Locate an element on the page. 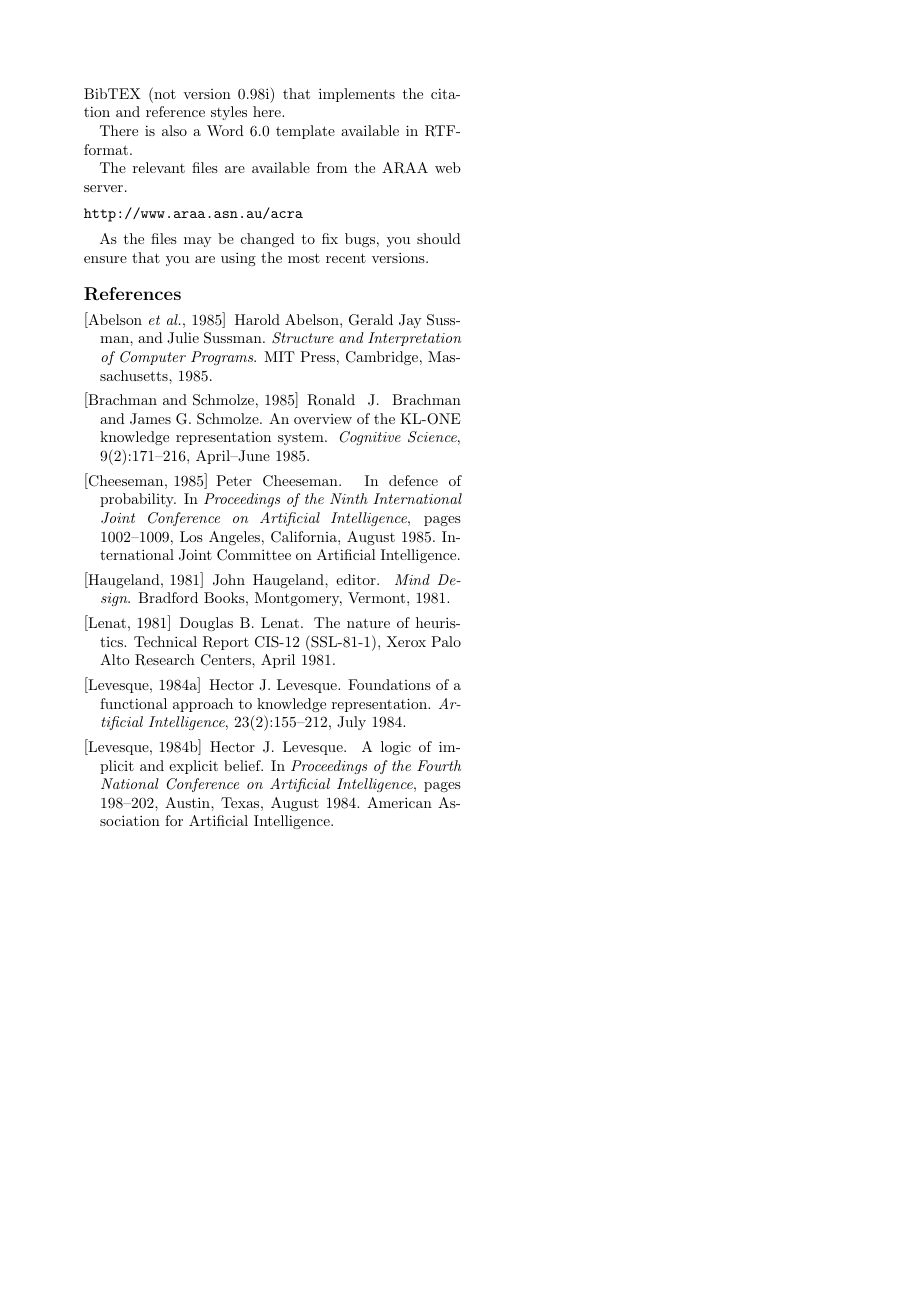 The image size is (924, 1308). Austin is located at coordinates (188, 802).
